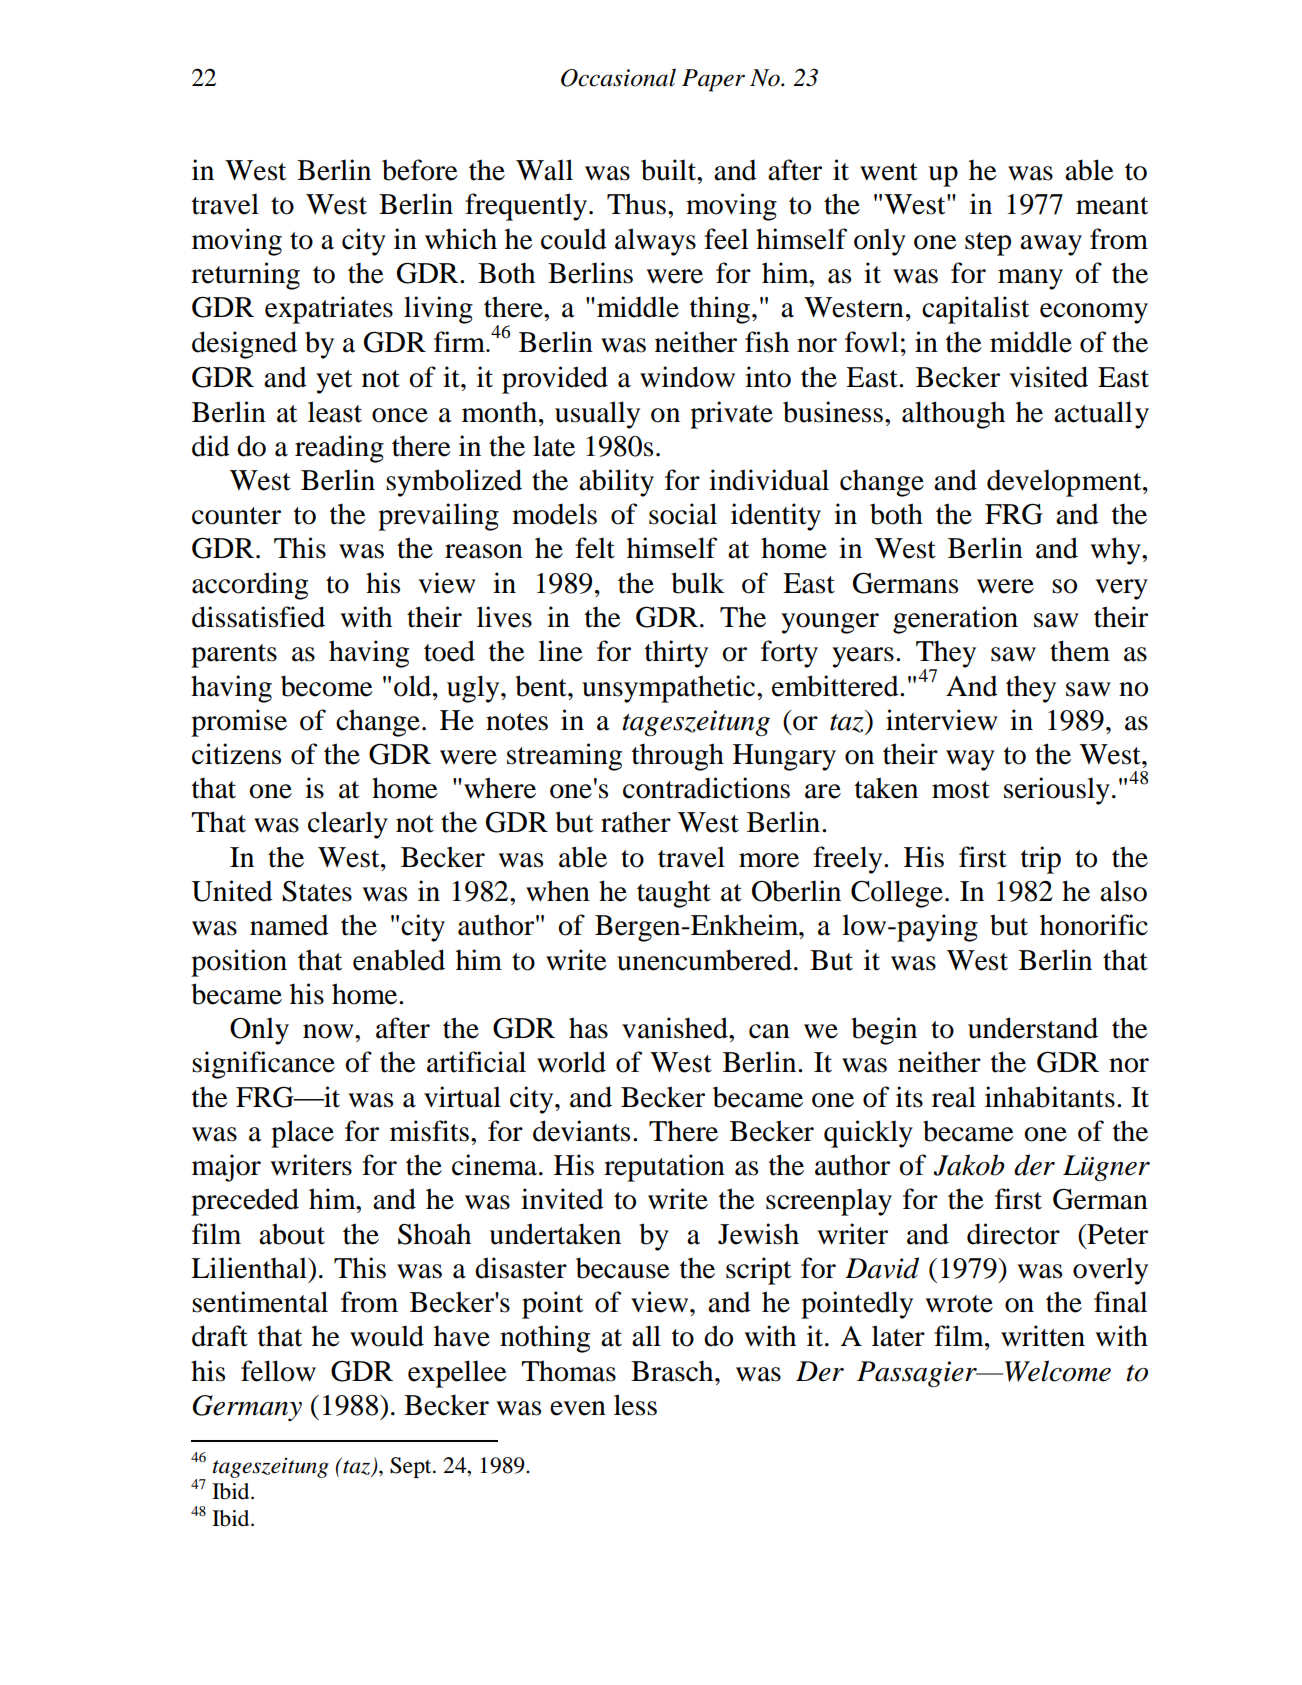 The width and height of the screenshot is (1302, 1685). Describe the element at coordinates (635, 1405) in the screenshot. I see `less` at that location.
